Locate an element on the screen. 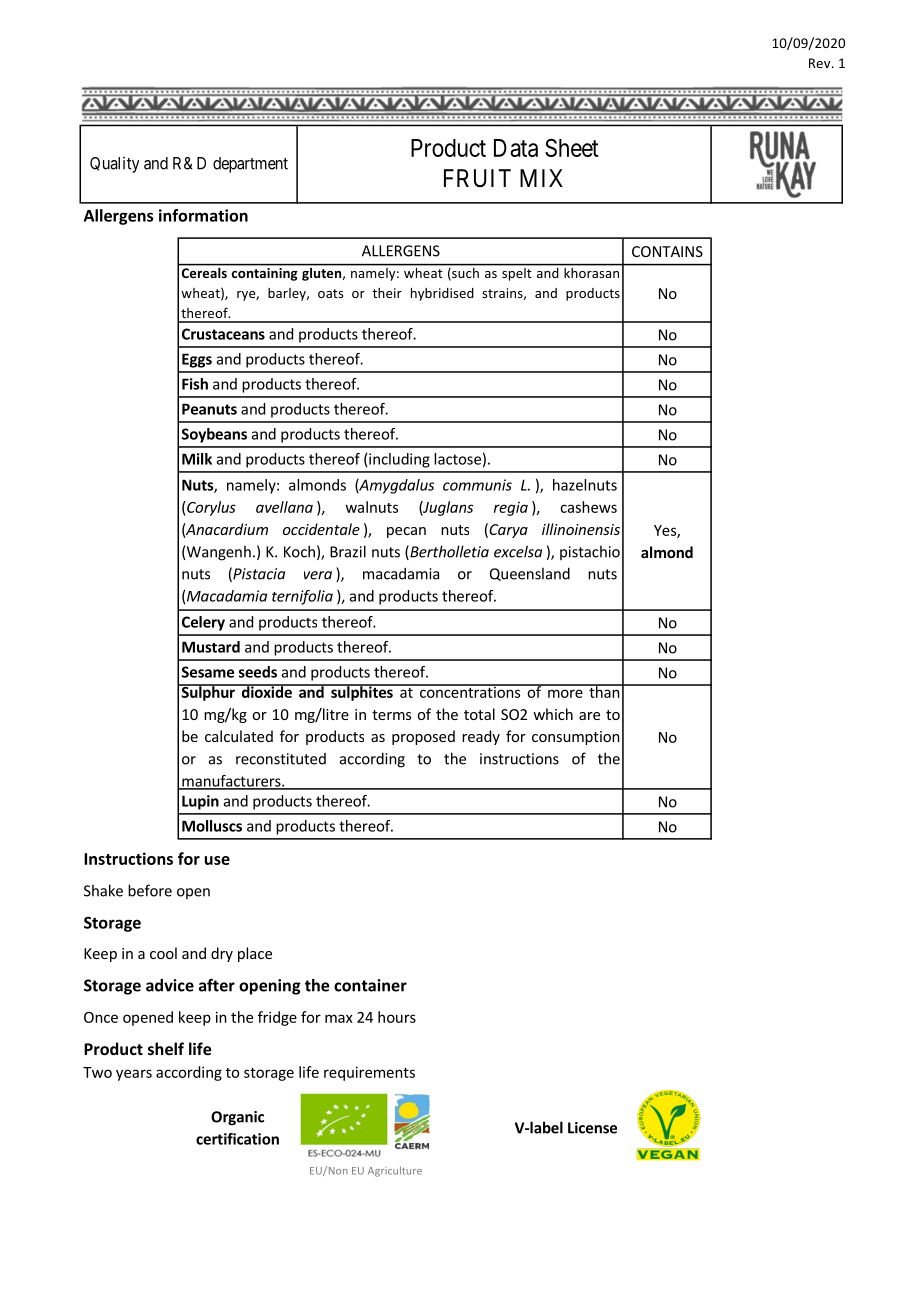 The width and height of the screenshot is (924, 1308). Queensland is located at coordinates (530, 574).
